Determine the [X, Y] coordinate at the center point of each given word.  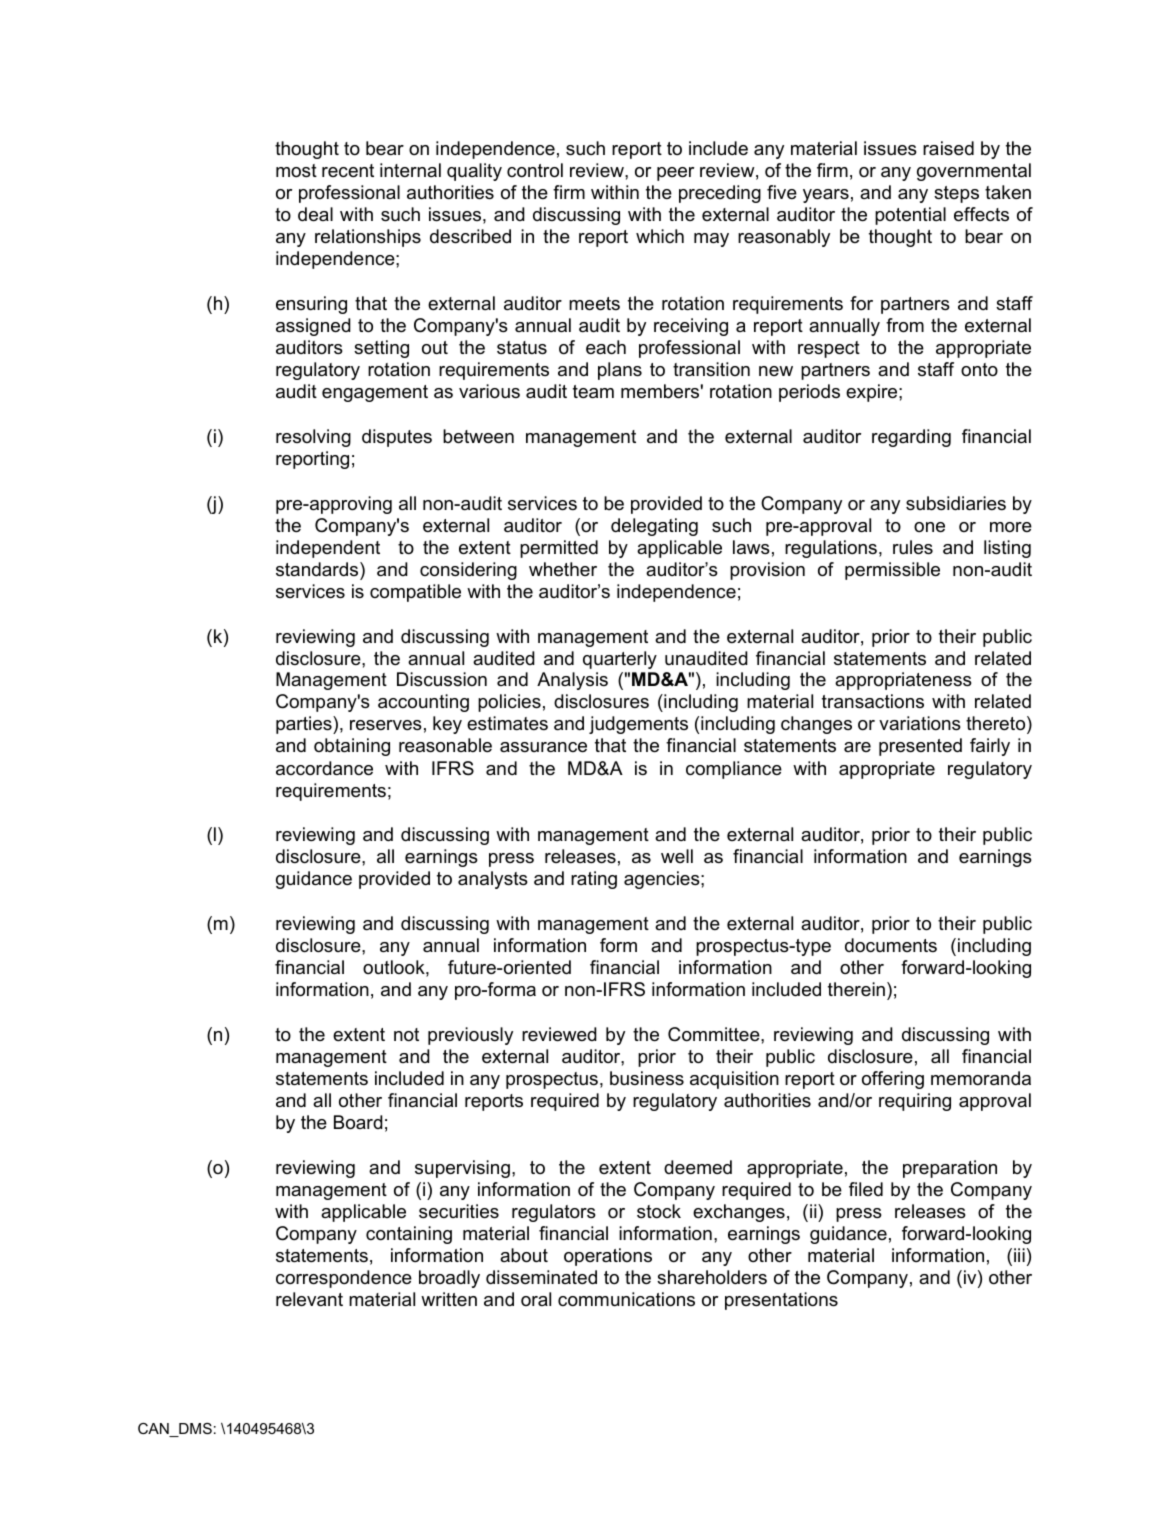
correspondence [344, 1279]
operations [608, 1257]
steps [956, 194]
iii [1019, 1255]
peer [675, 174]
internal [410, 170]
